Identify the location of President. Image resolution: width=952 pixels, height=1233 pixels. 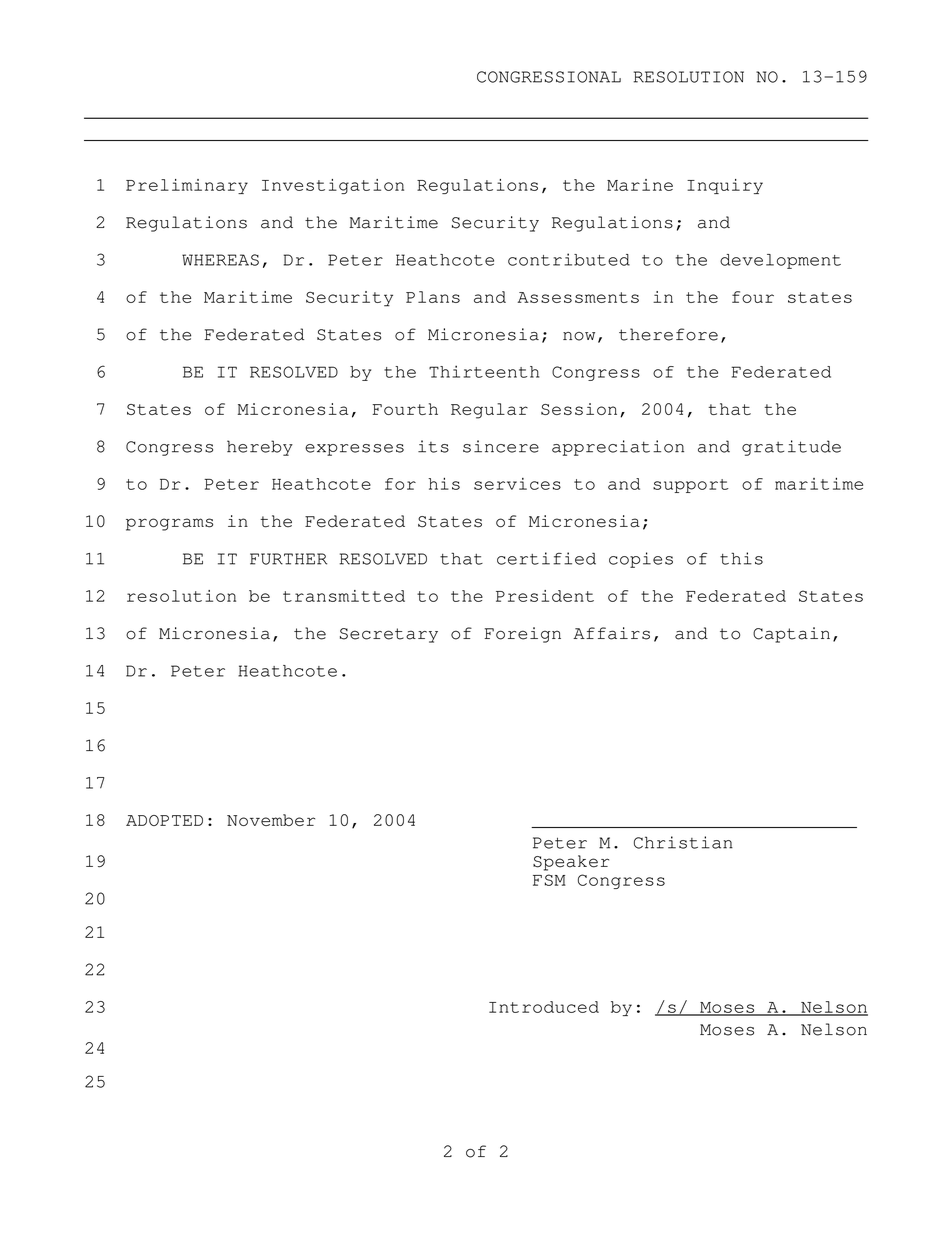
(545, 596).
